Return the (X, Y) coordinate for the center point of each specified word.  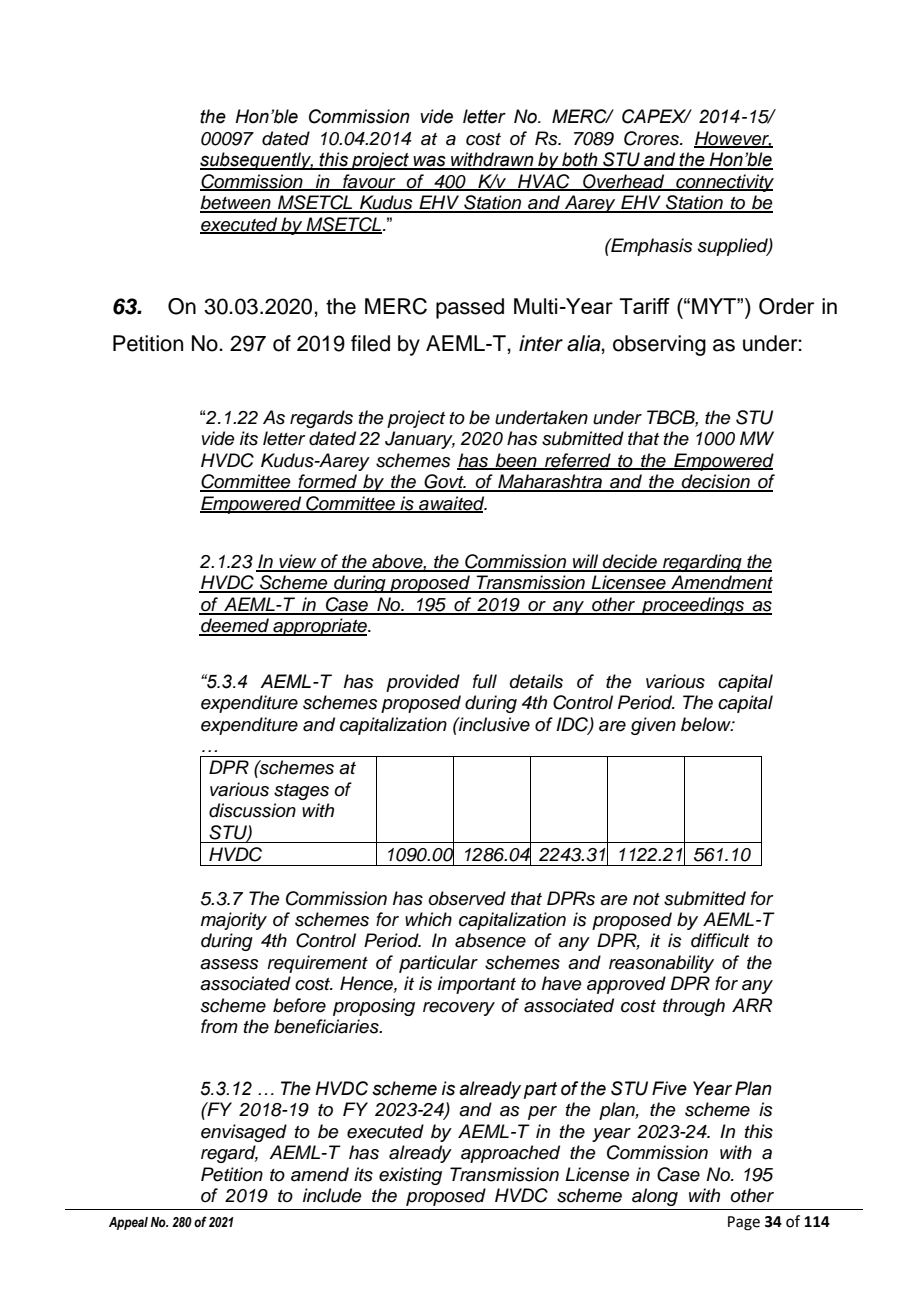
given (653, 726)
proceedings (692, 606)
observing (659, 345)
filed (370, 343)
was (429, 162)
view (298, 562)
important (477, 985)
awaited (452, 504)
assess (229, 964)
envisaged (244, 1133)
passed (470, 308)
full (485, 681)
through (694, 1007)
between (236, 203)
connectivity (724, 183)
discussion (252, 810)
